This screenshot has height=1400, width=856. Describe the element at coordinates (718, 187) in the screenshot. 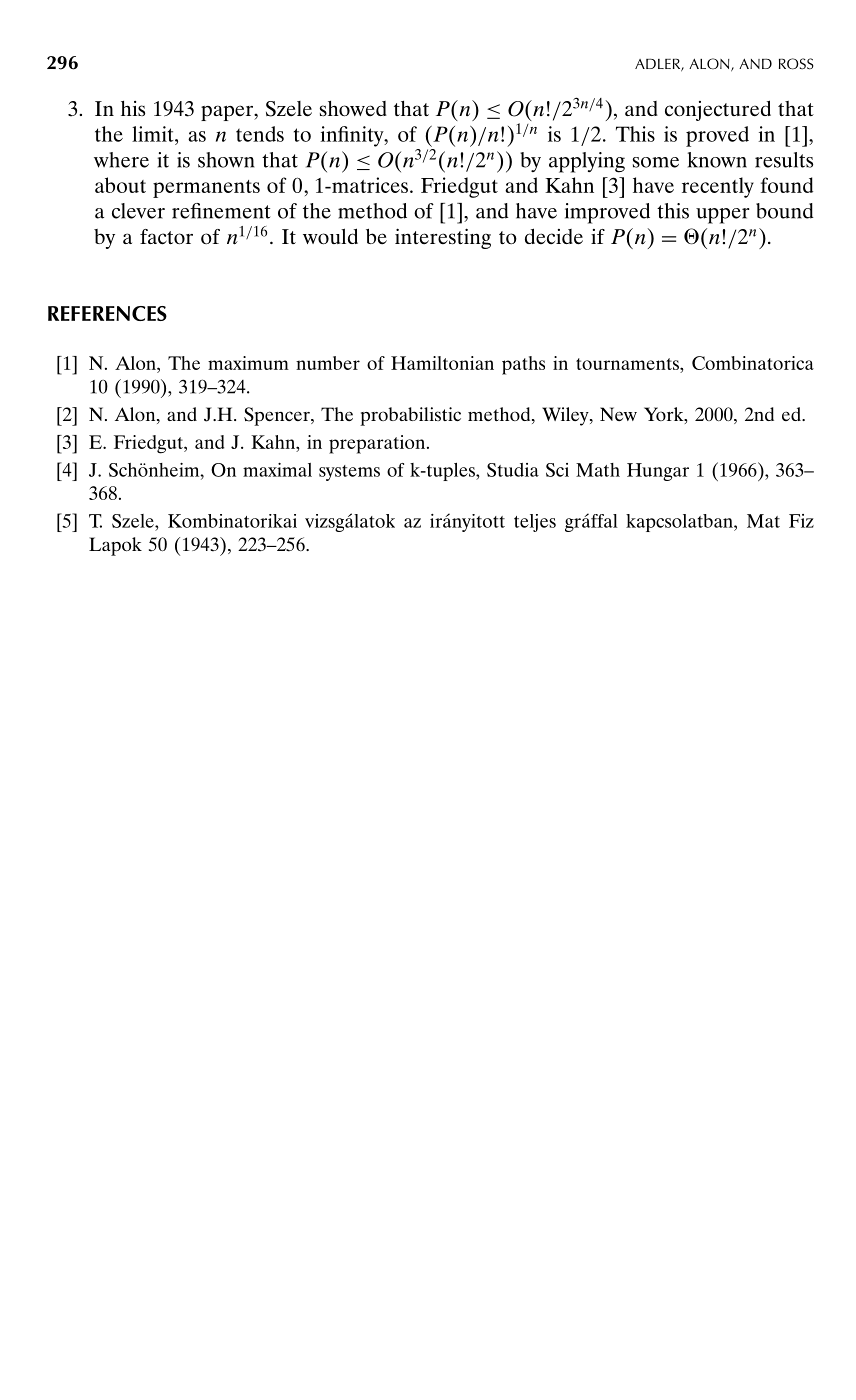

I see `recently` at that location.
